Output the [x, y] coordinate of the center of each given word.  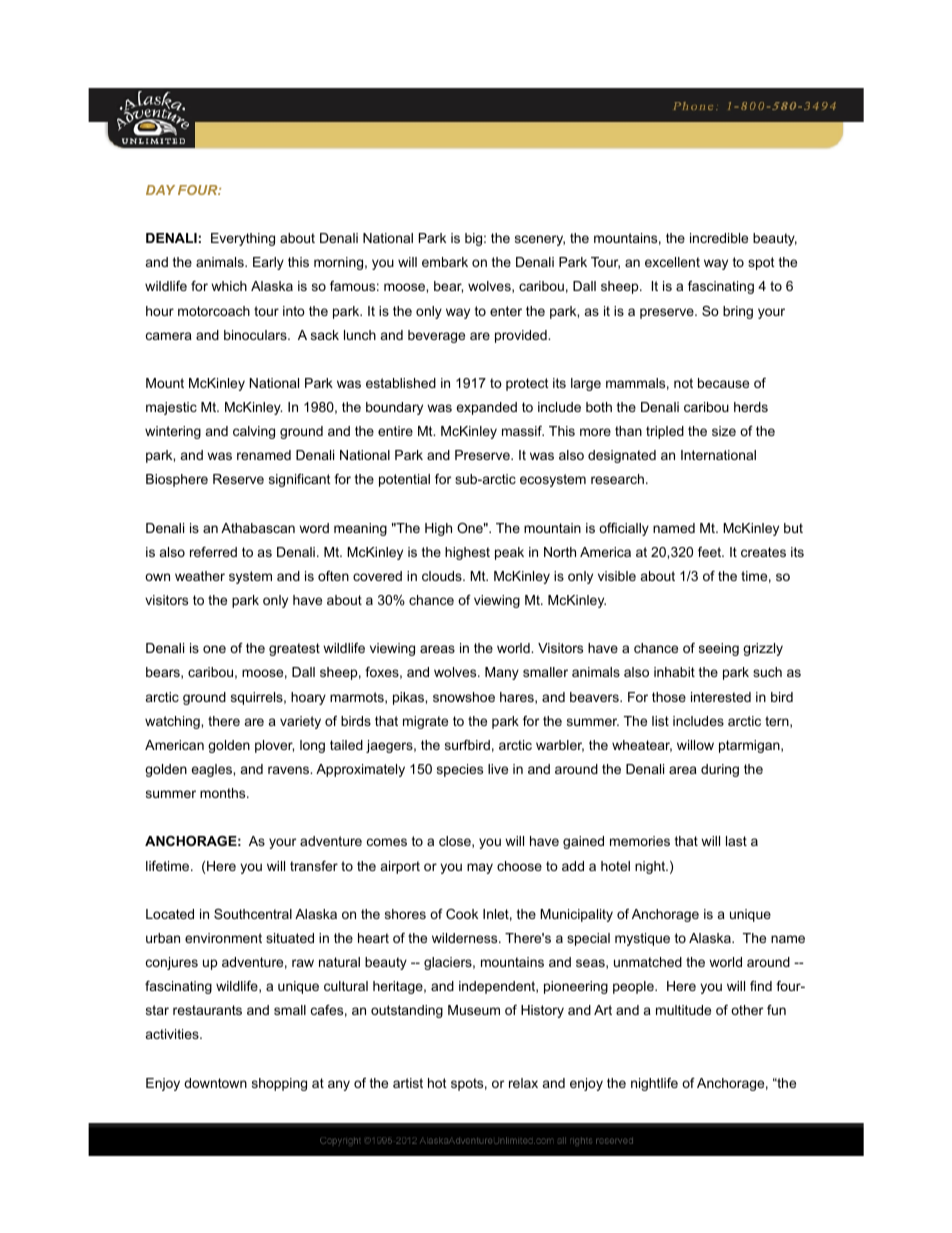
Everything [243, 239]
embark [445, 262]
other [747, 1010]
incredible [719, 238]
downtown [215, 1083]
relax [523, 1083]
